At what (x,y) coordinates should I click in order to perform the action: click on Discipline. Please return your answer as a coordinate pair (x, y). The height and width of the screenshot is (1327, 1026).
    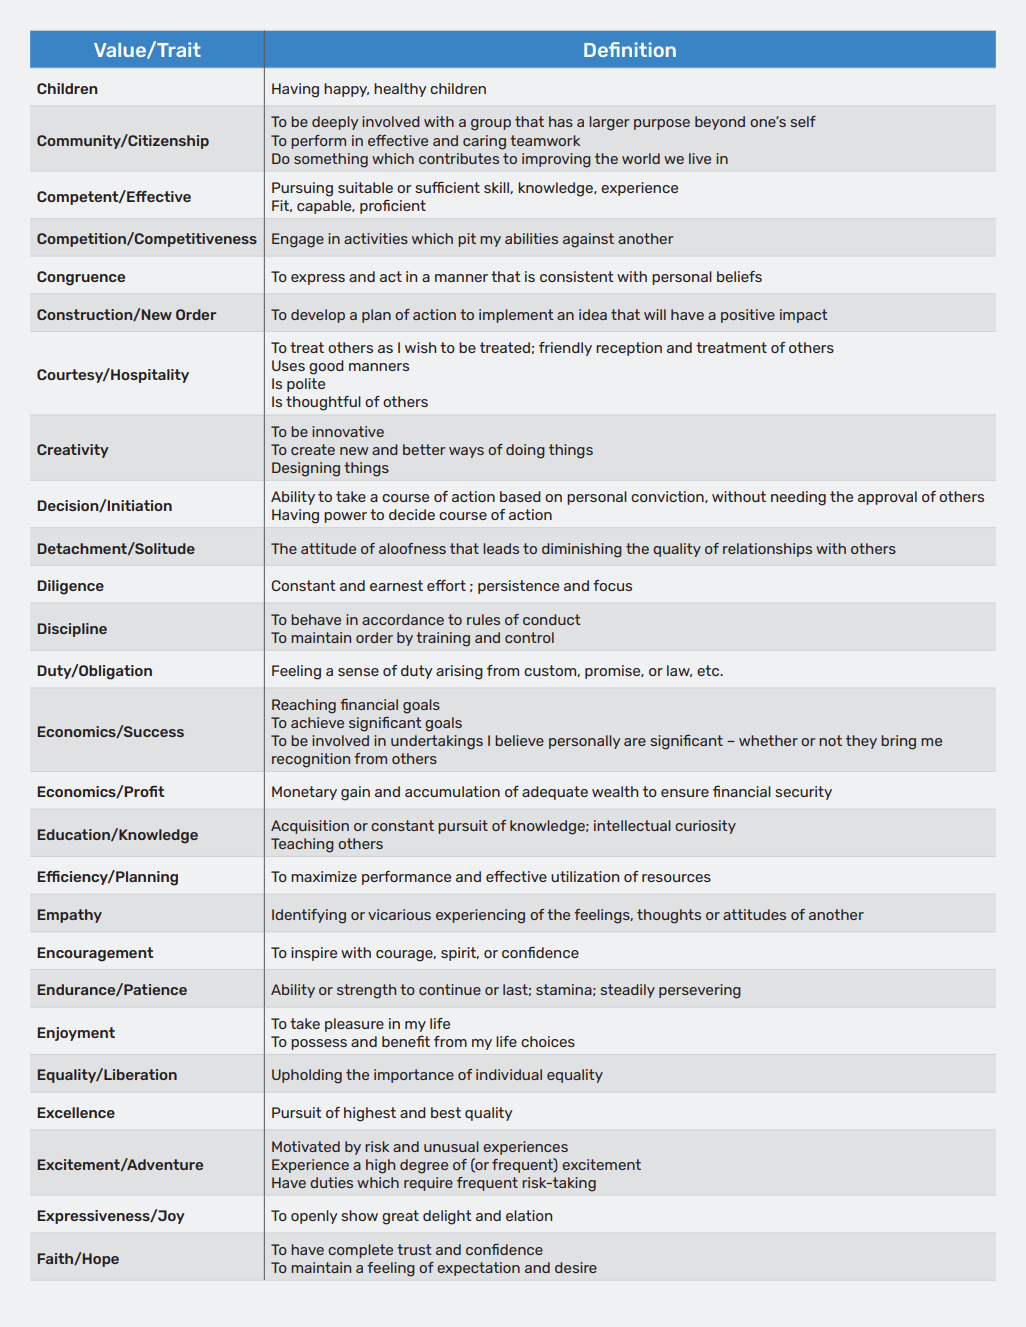
    Looking at the image, I should click on (72, 630).
